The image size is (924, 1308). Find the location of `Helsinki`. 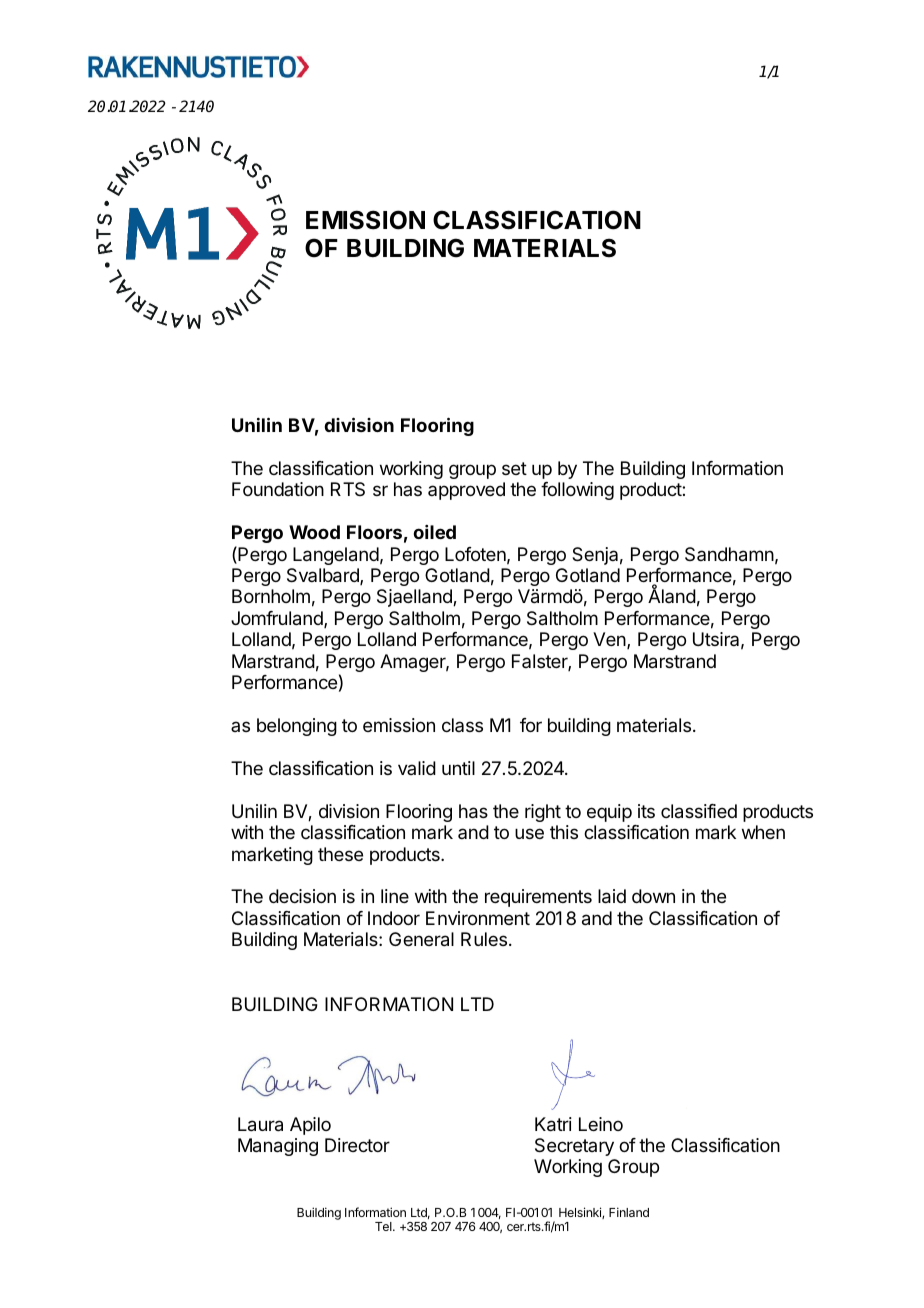

Helsinki is located at coordinates (581, 1213).
